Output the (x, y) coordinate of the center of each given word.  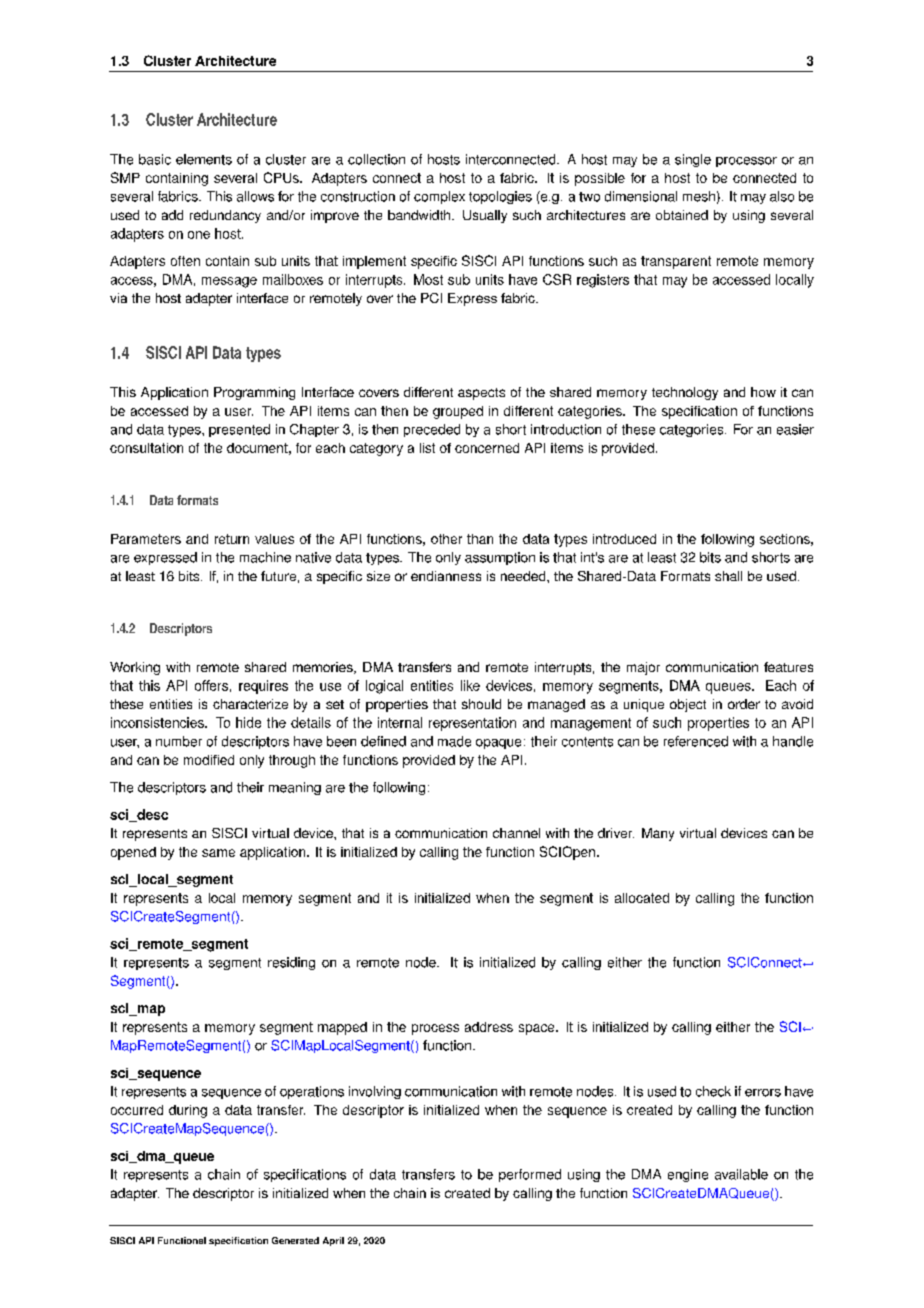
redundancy (225, 216)
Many (658, 834)
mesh (699, 196)
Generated (295, 1240)
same (218, 853)
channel (516, 833)
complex (439, 197)
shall (728, 576)
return (232, 539)
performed (530, 1175)
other (446, 539)
